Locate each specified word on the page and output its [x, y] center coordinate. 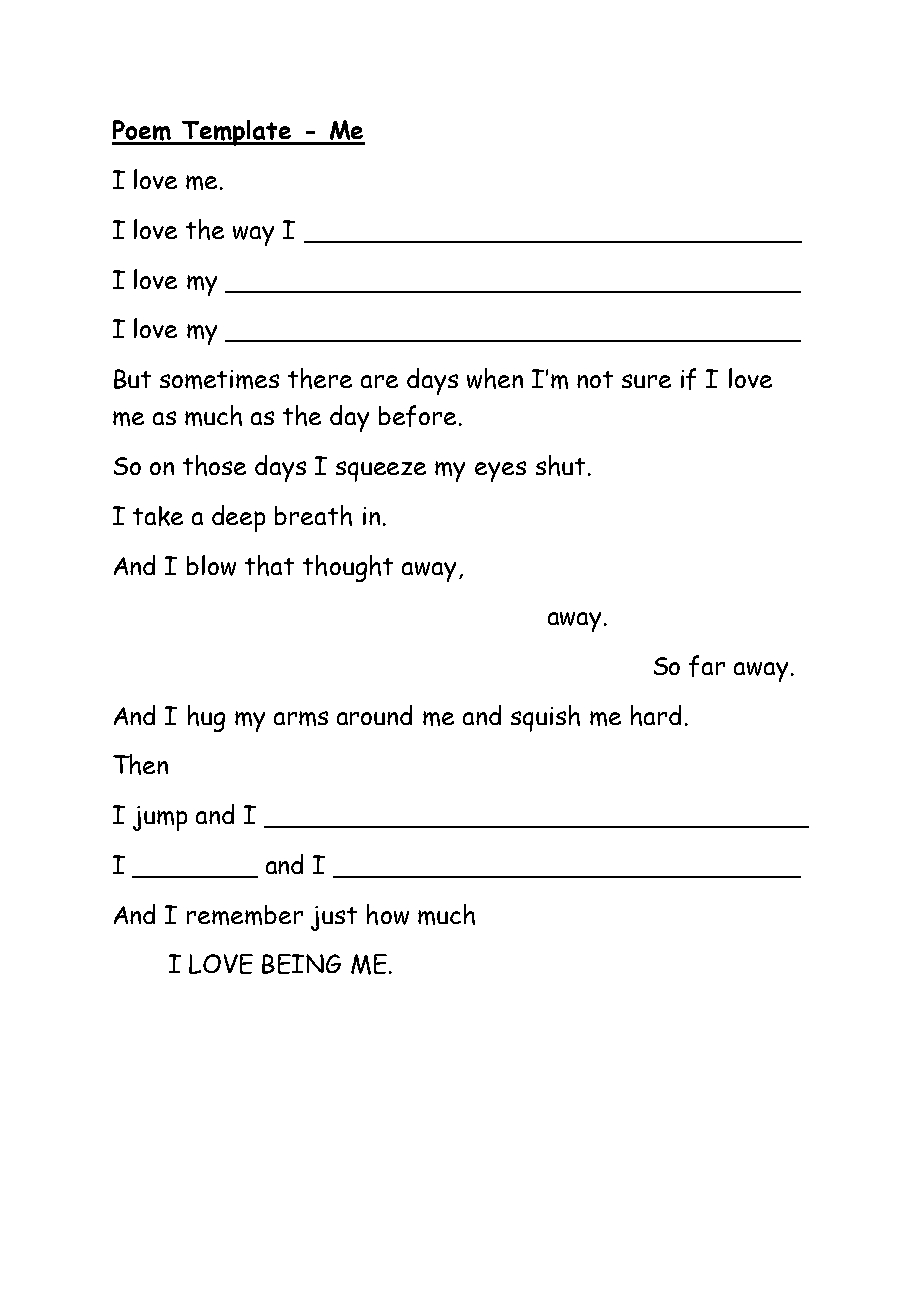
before [417, 416]
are [379, 381]
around [374, 715]
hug [206, 718]
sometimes [219, 379]
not [595, 379]
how [388, 914]
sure [646, 381]
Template [236, 133]
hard [656, 715]
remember [245, 915]
